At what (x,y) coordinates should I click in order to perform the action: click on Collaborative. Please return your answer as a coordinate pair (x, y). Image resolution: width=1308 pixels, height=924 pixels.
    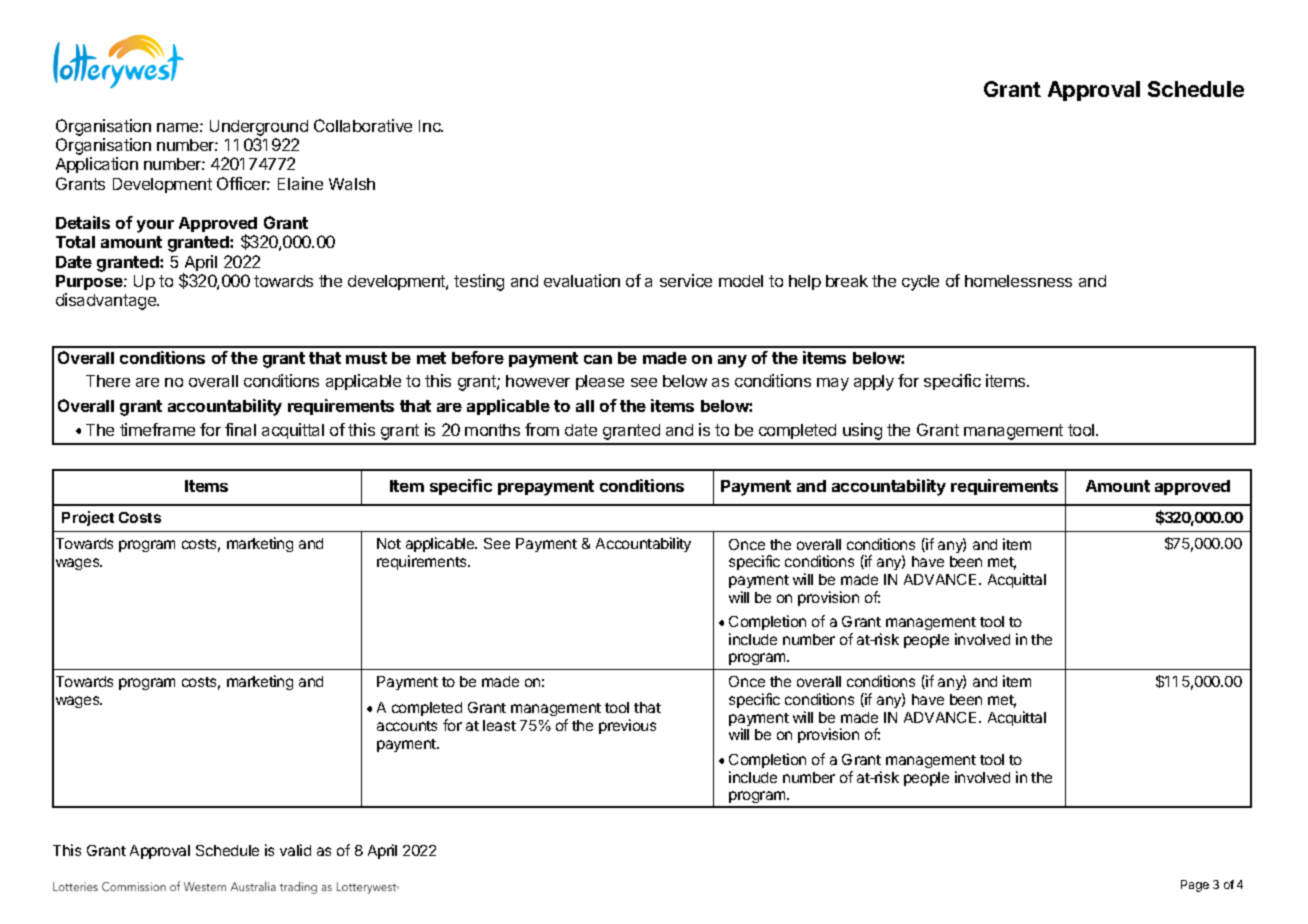
    Looking at the image, I should click on (363, 125).
